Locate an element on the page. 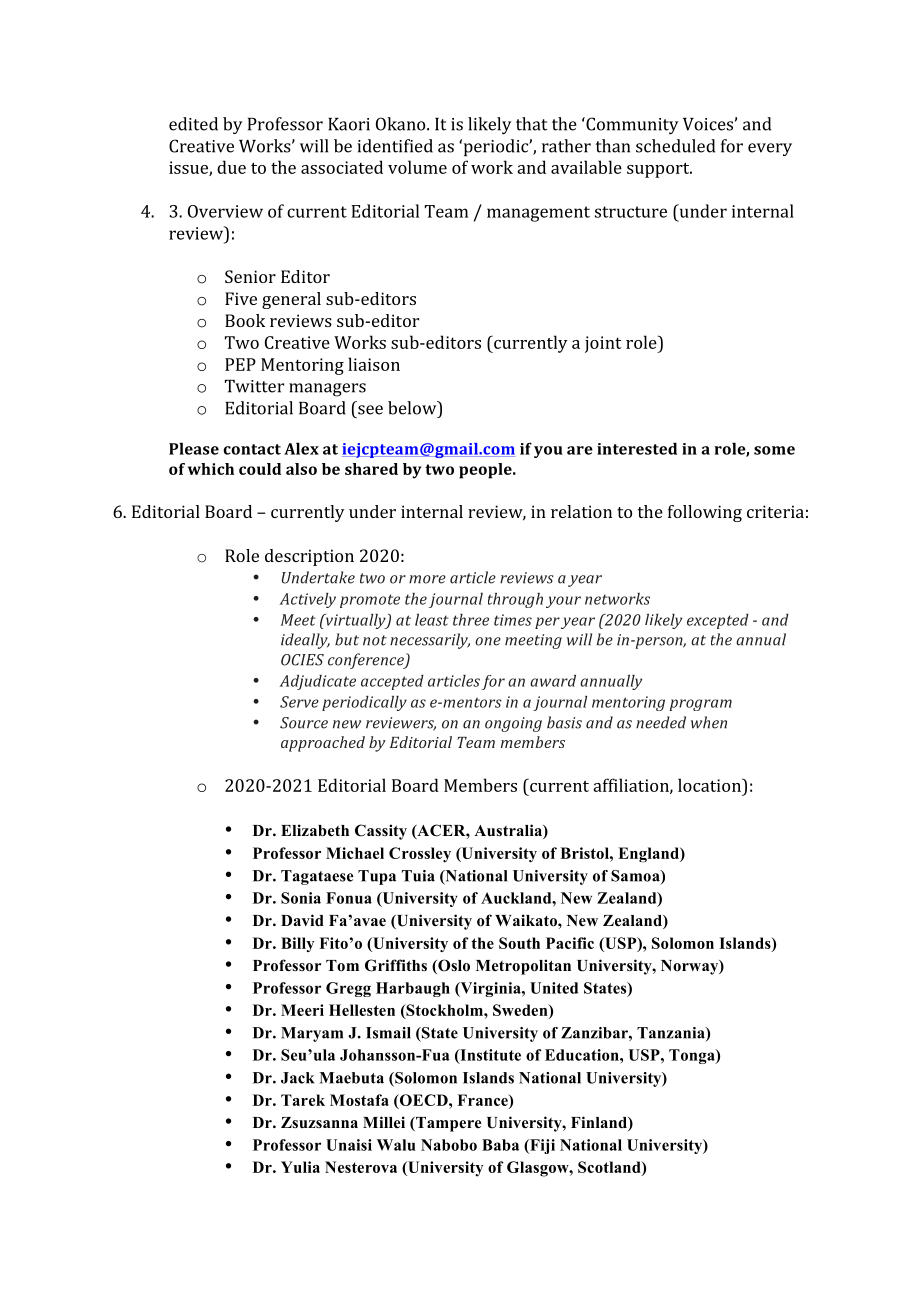 The width and height of the page is (924, 1308). ongoing is located at coordinates (513, 724).
